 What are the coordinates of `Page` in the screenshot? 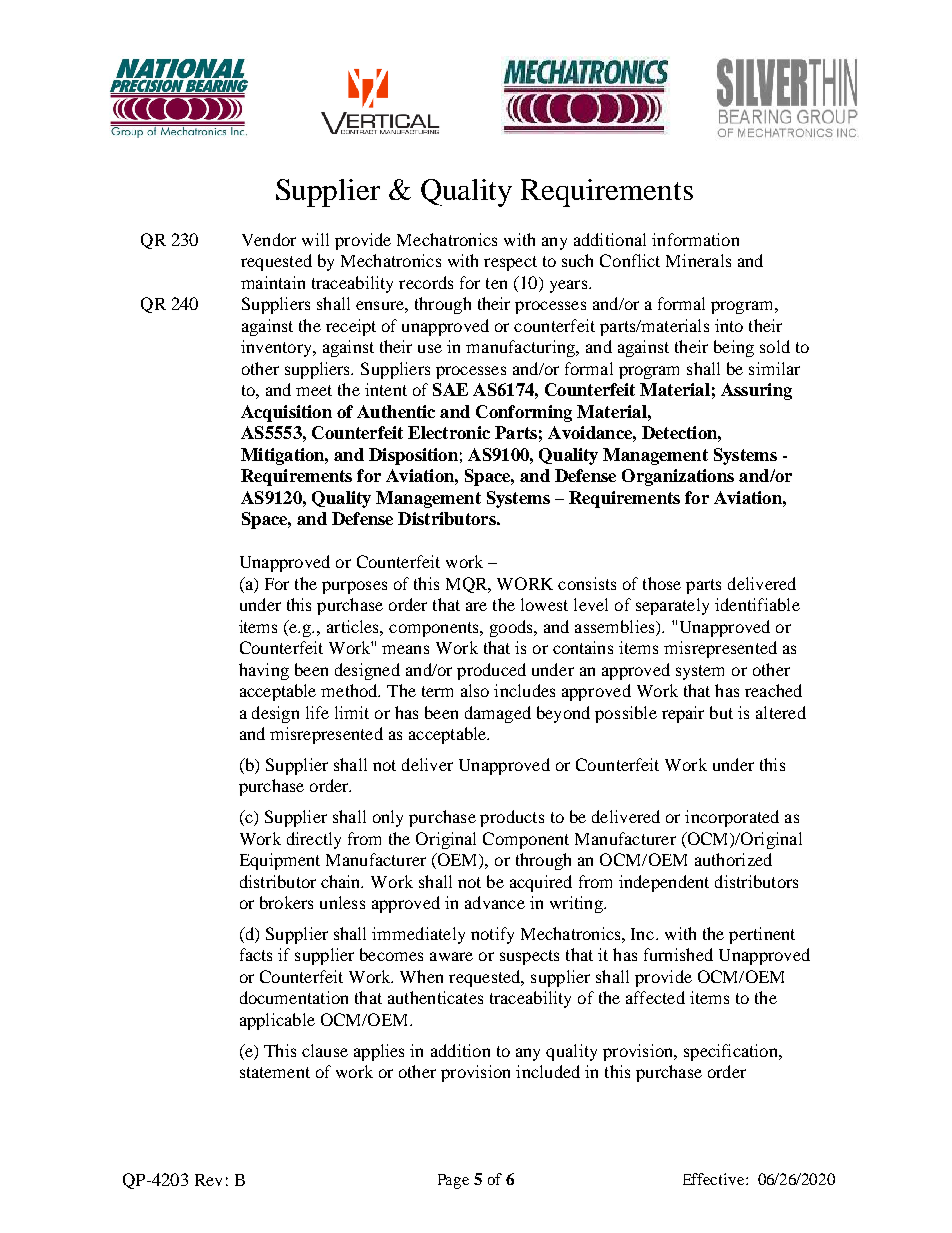 It's located at (453, 1181).
